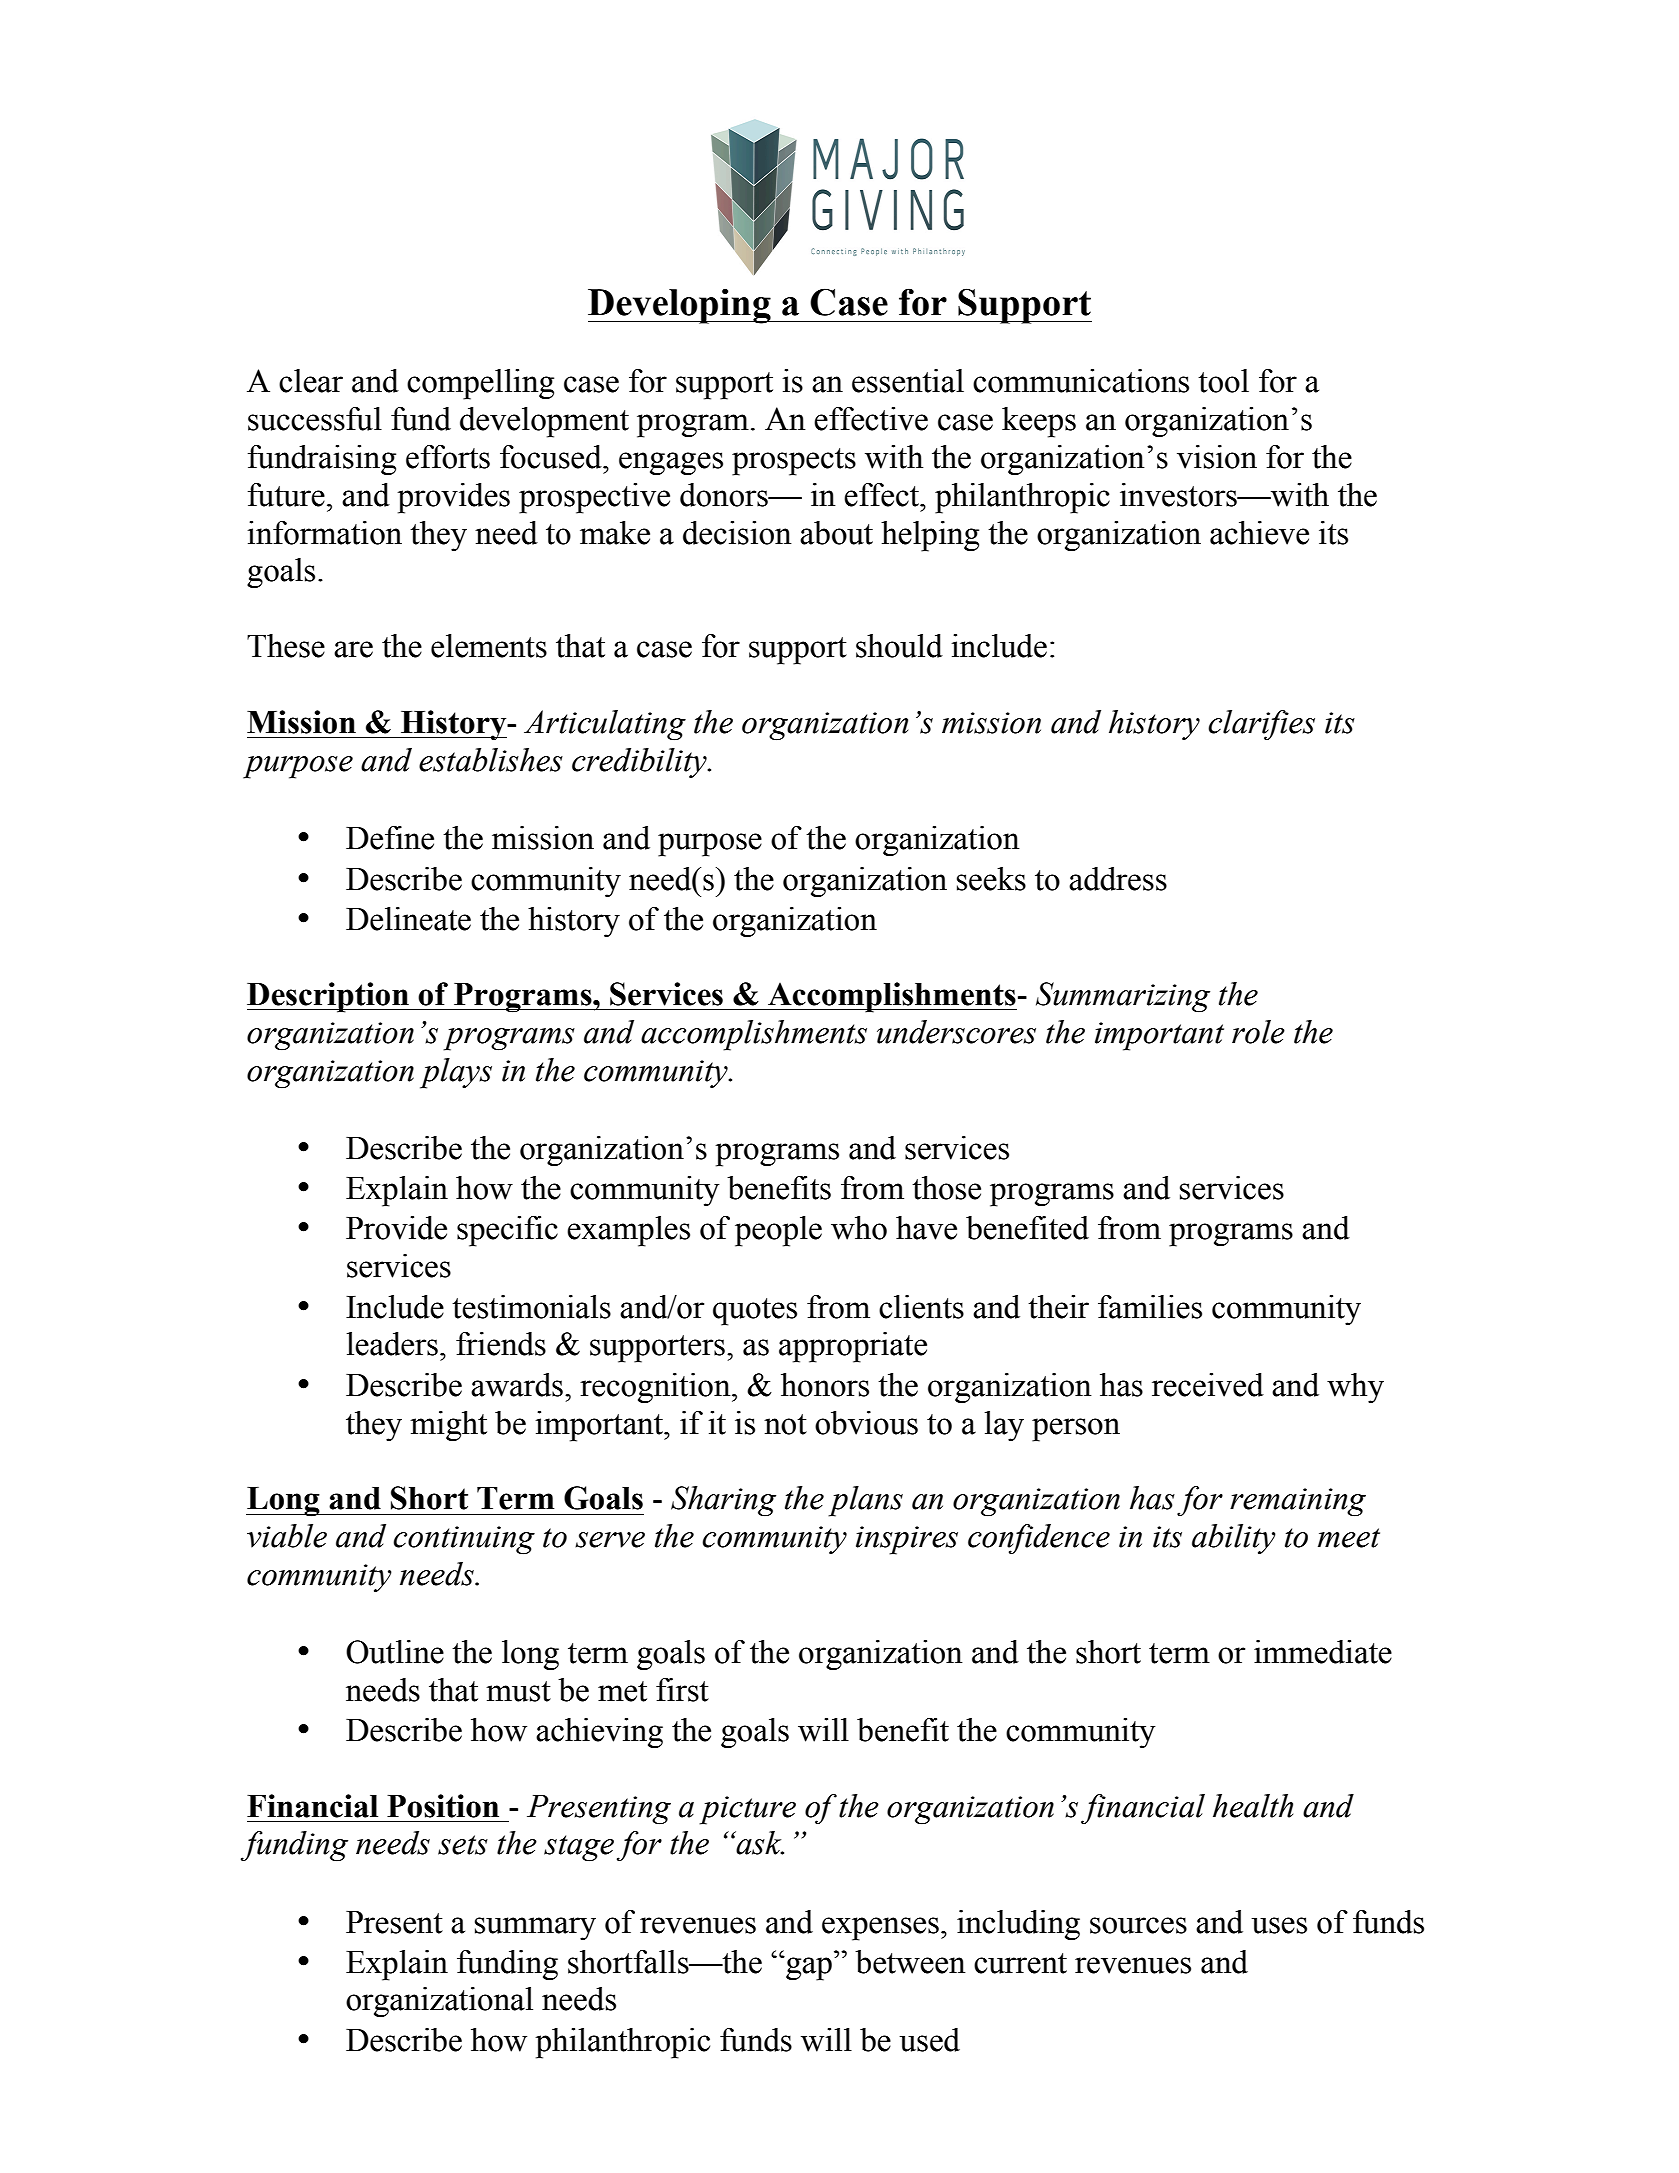 This screenshot has height=2173, width=1679. Describe the element at coordinates (480, 384) in the screenshot. I see `compelling` at that location.
